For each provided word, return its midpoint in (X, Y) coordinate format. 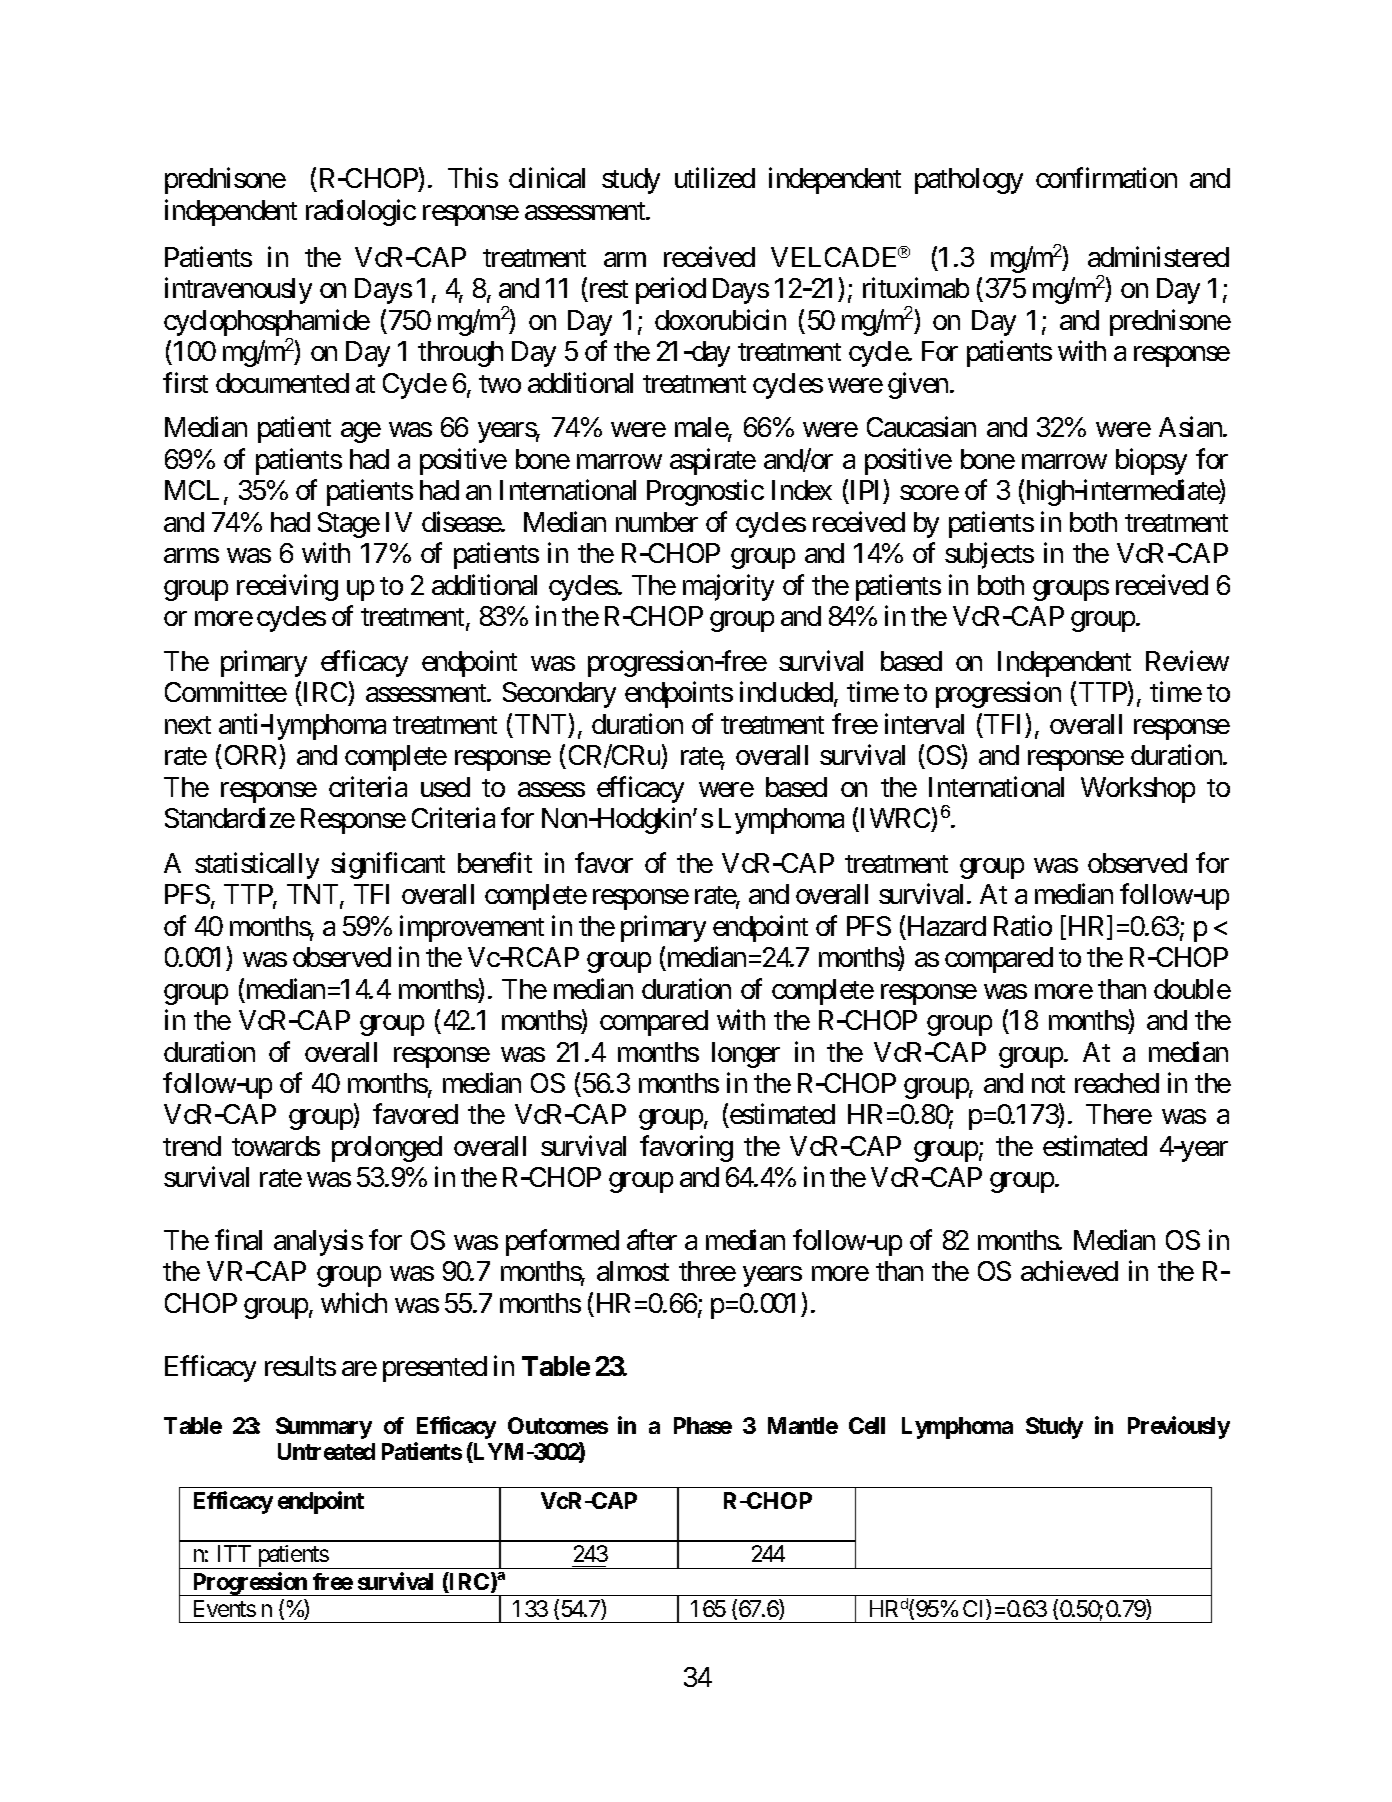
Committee (226, 692)
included (787, 693)
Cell (867, 1425)
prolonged (387, 1149)
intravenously (238, 291)
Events (225, 1608)
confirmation (1106, 178)
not (1048, 1084)
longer (746, 1055)
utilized (715, 178)
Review (1187, 661)
